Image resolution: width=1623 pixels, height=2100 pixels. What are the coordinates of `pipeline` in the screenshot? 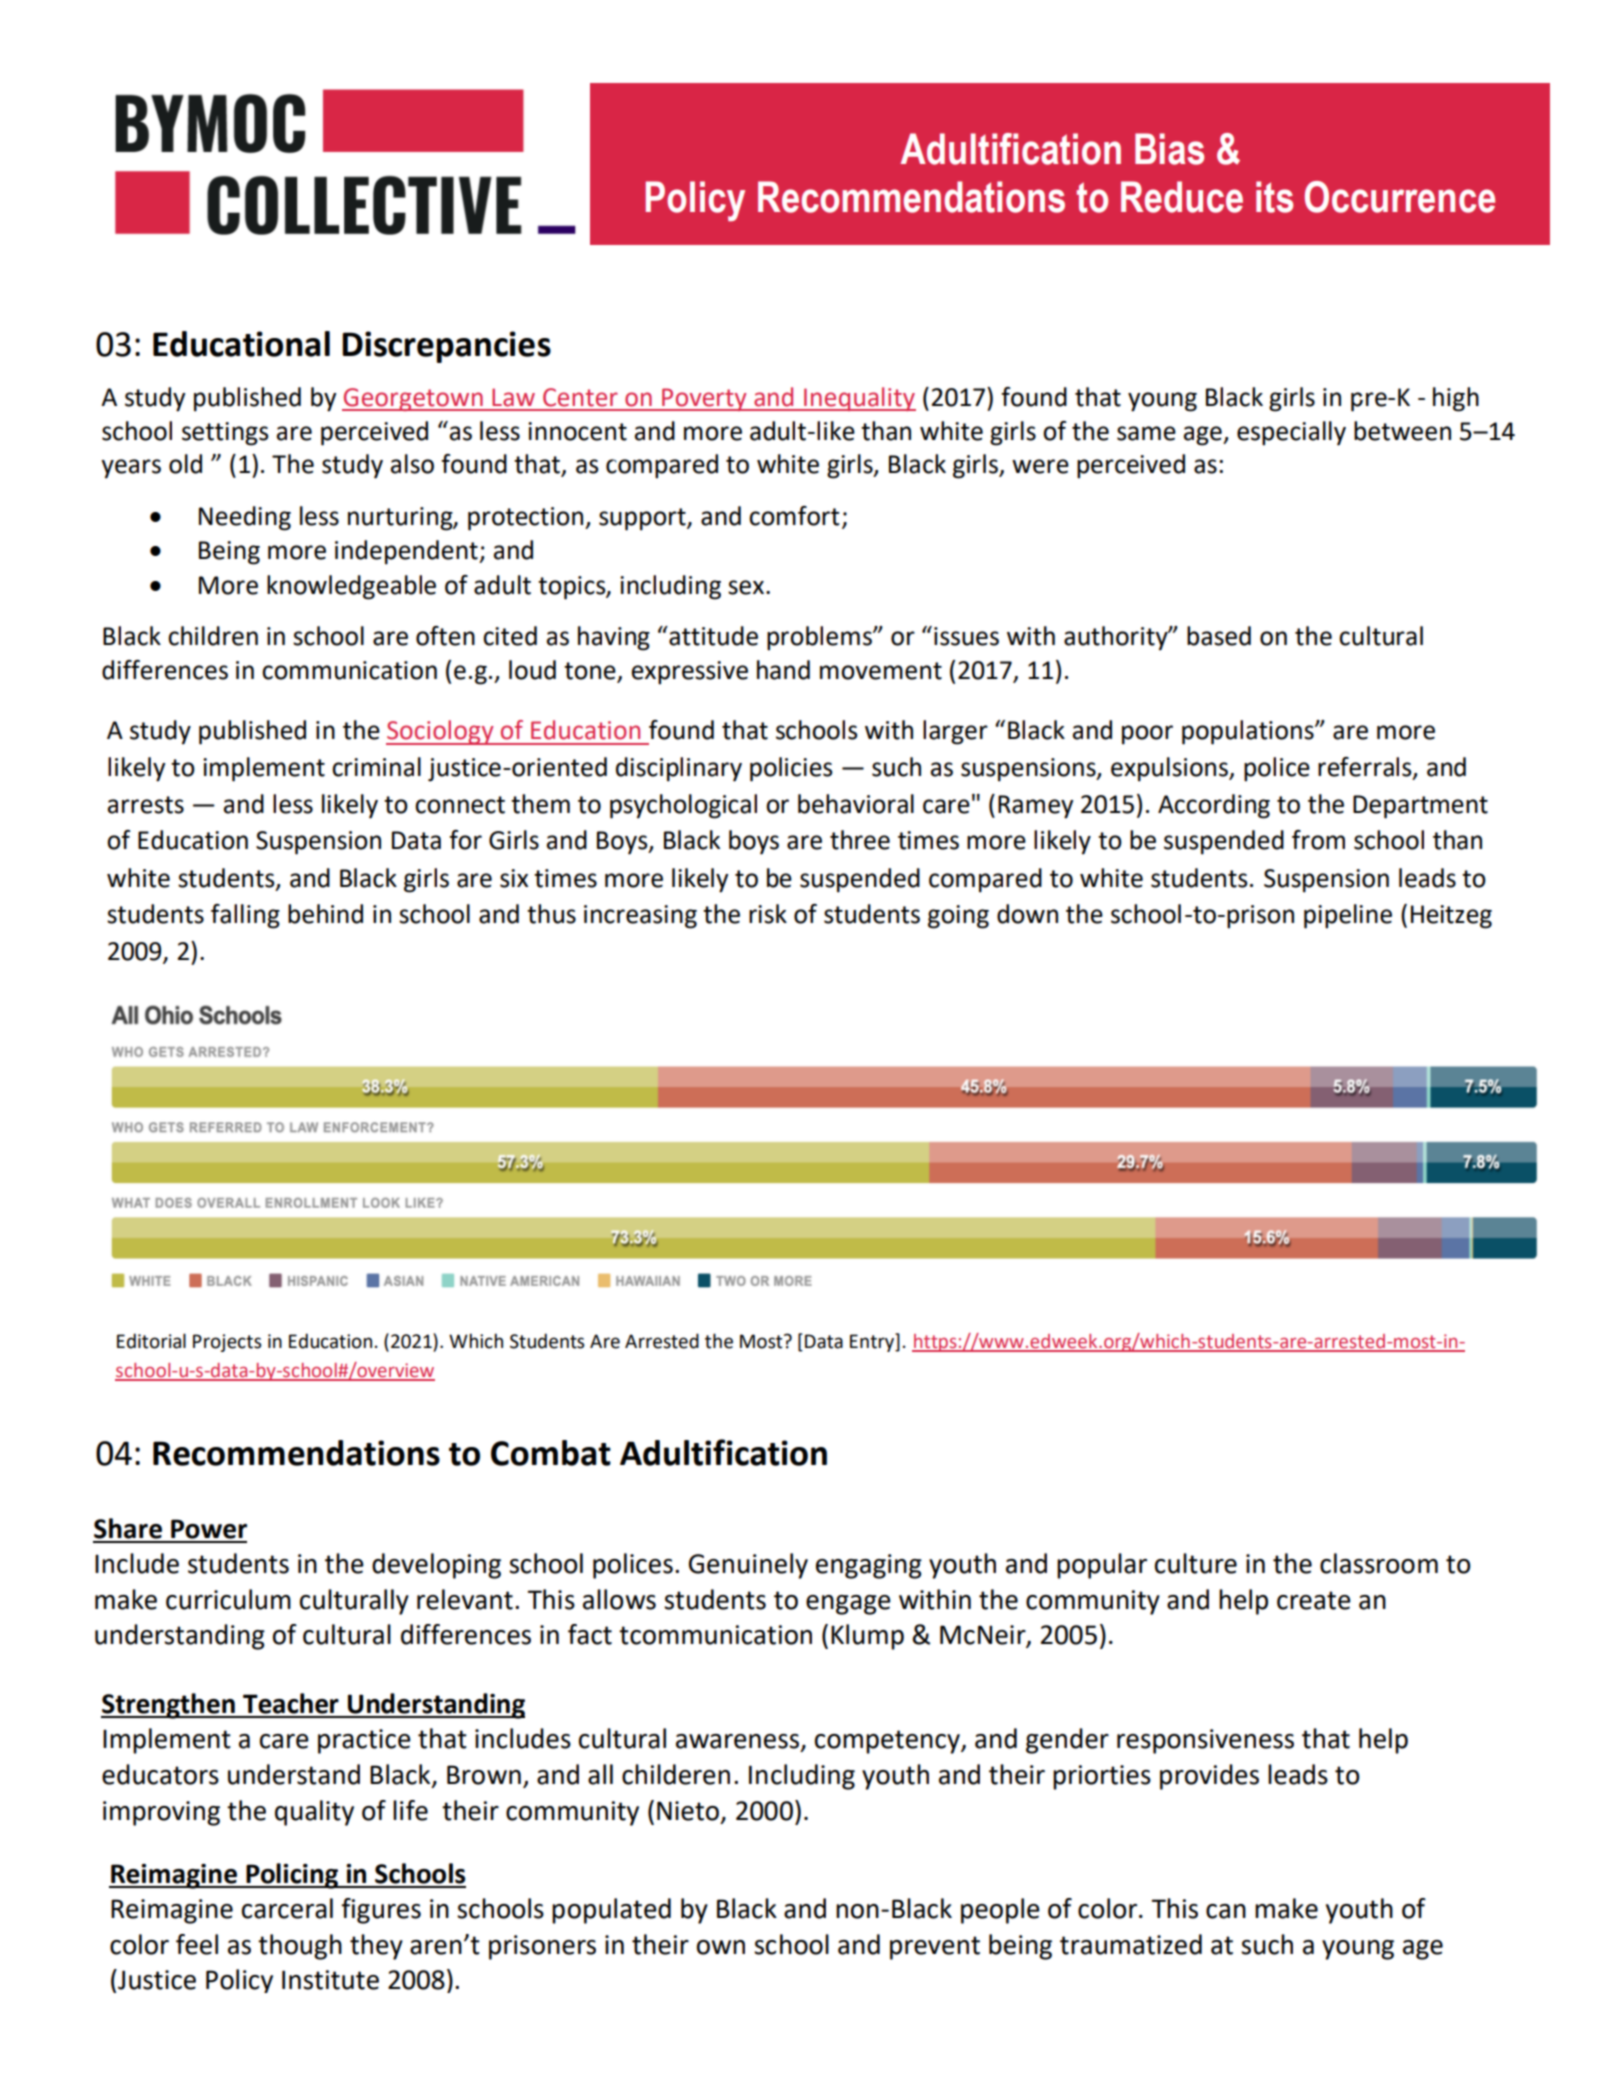 It's located at (1348, 916).
